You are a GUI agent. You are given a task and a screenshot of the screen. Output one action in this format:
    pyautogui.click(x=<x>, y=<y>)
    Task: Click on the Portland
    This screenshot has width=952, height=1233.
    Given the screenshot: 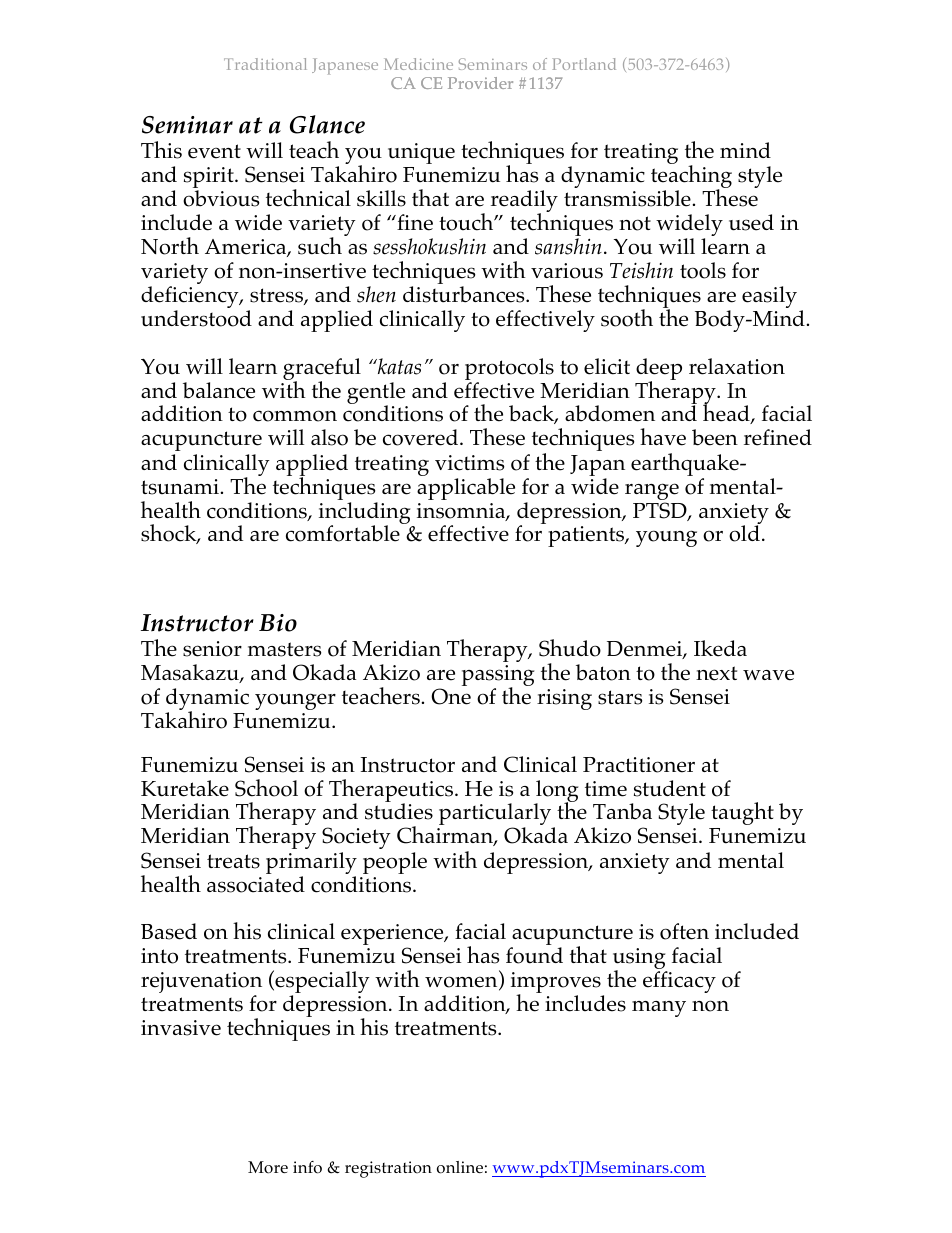 What is the action you would take?
    pyautogui.click(x=584, y=64)
